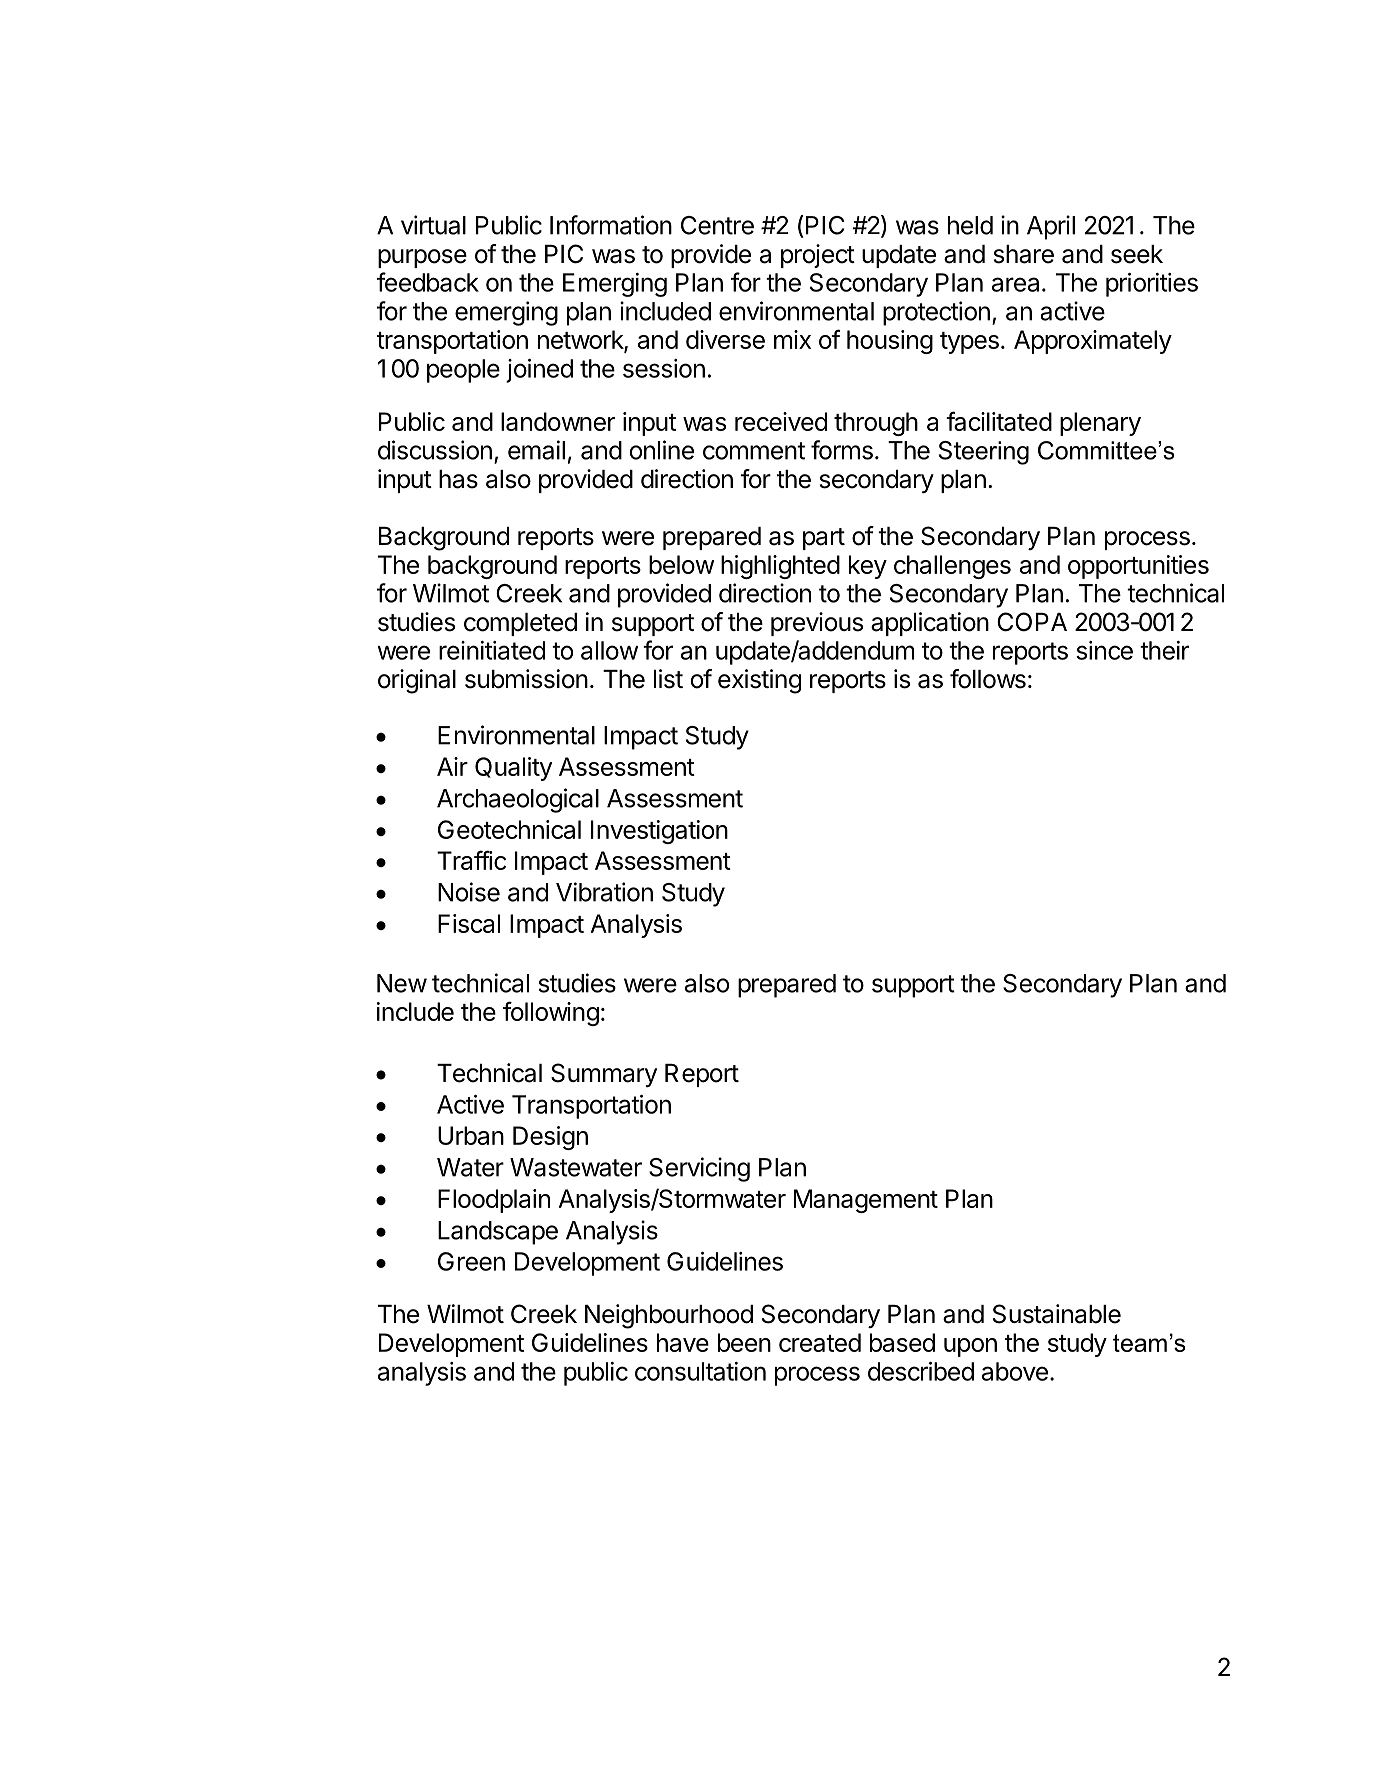 The height and width of the screenshot is (1791, 1384). Describe the element at coordinates (1051, 227) in the screenshot. I see `April` at that location.
